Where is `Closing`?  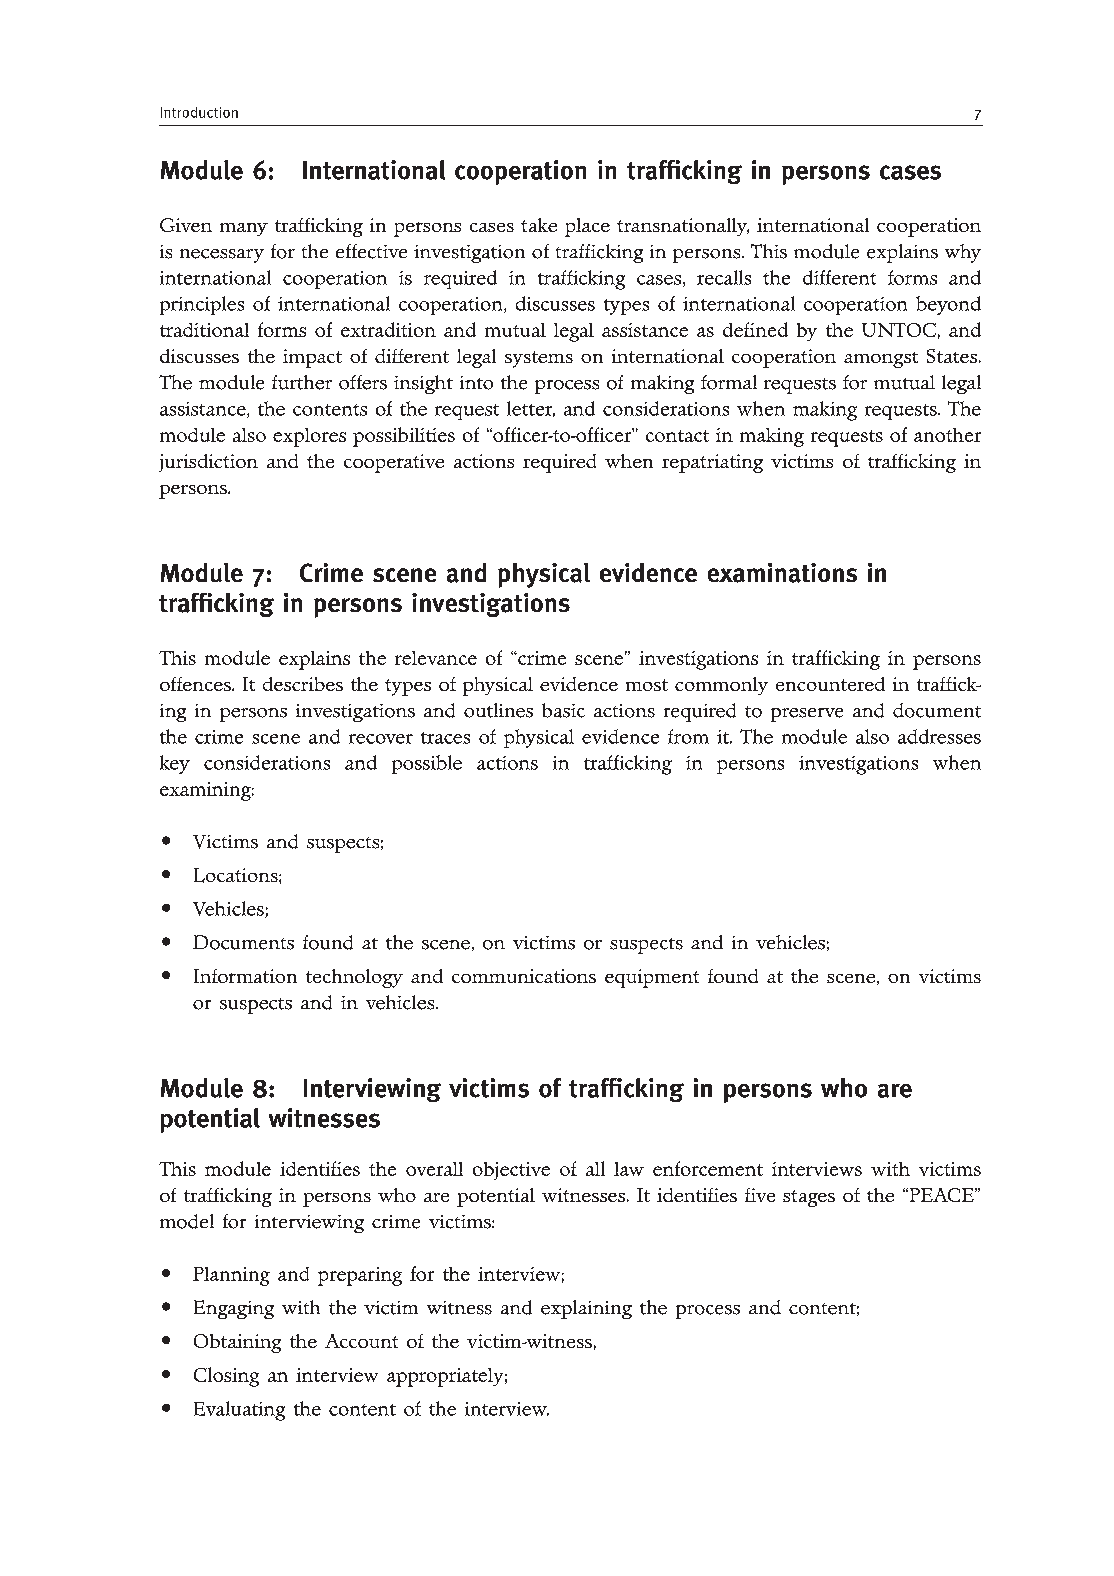 Closing is located at coordinates (226, 1377).
